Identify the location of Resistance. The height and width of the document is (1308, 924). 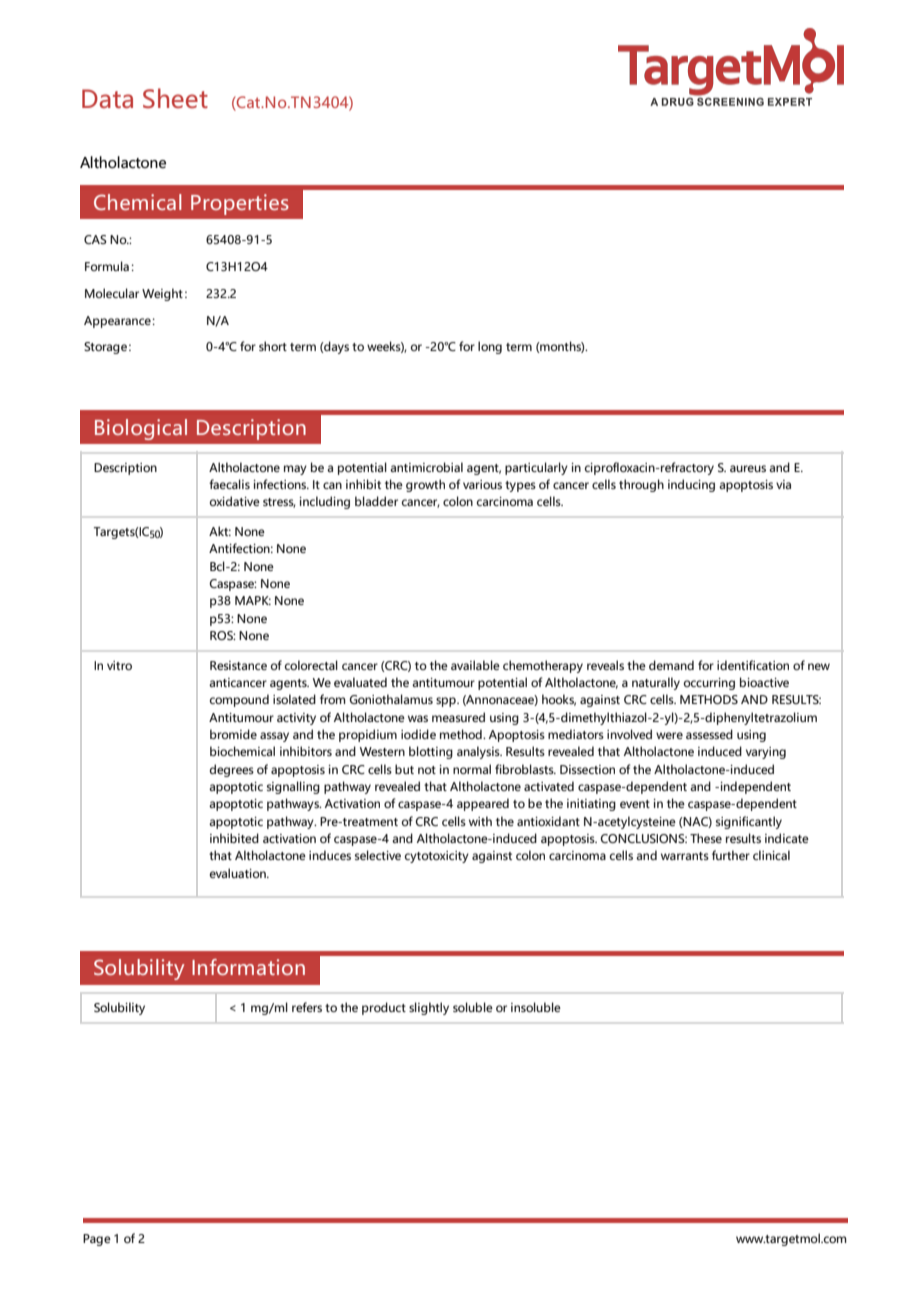
(238, 665).
